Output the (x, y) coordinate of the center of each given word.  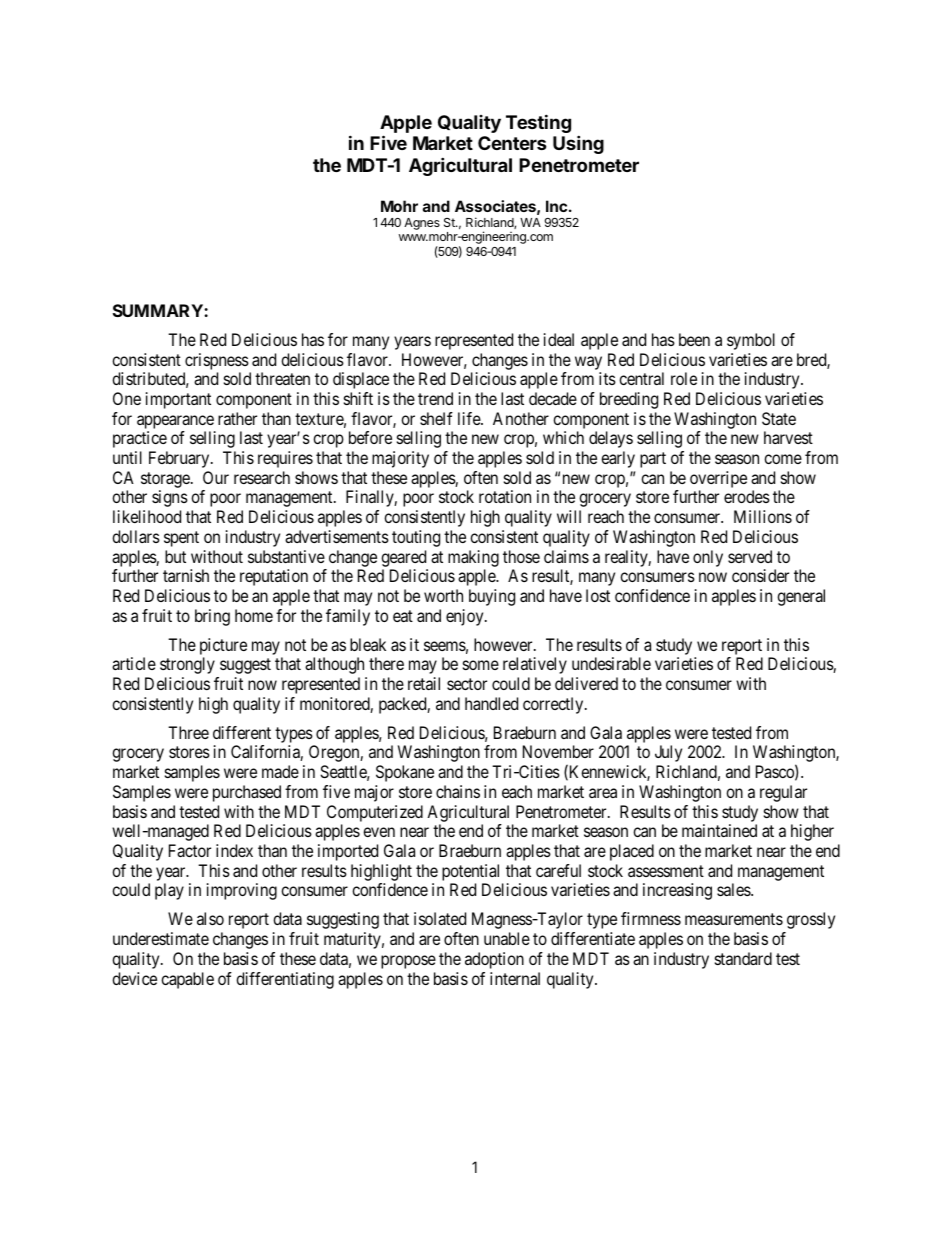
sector (467, 684)
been (694, 339)
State (779, 418)
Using (578, 144)
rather (237, 418)
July (668, 753)
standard (743, 958)
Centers (512, 143)
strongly (187, 665)
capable (187, 980)
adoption (494, 960)
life (470, 418)
